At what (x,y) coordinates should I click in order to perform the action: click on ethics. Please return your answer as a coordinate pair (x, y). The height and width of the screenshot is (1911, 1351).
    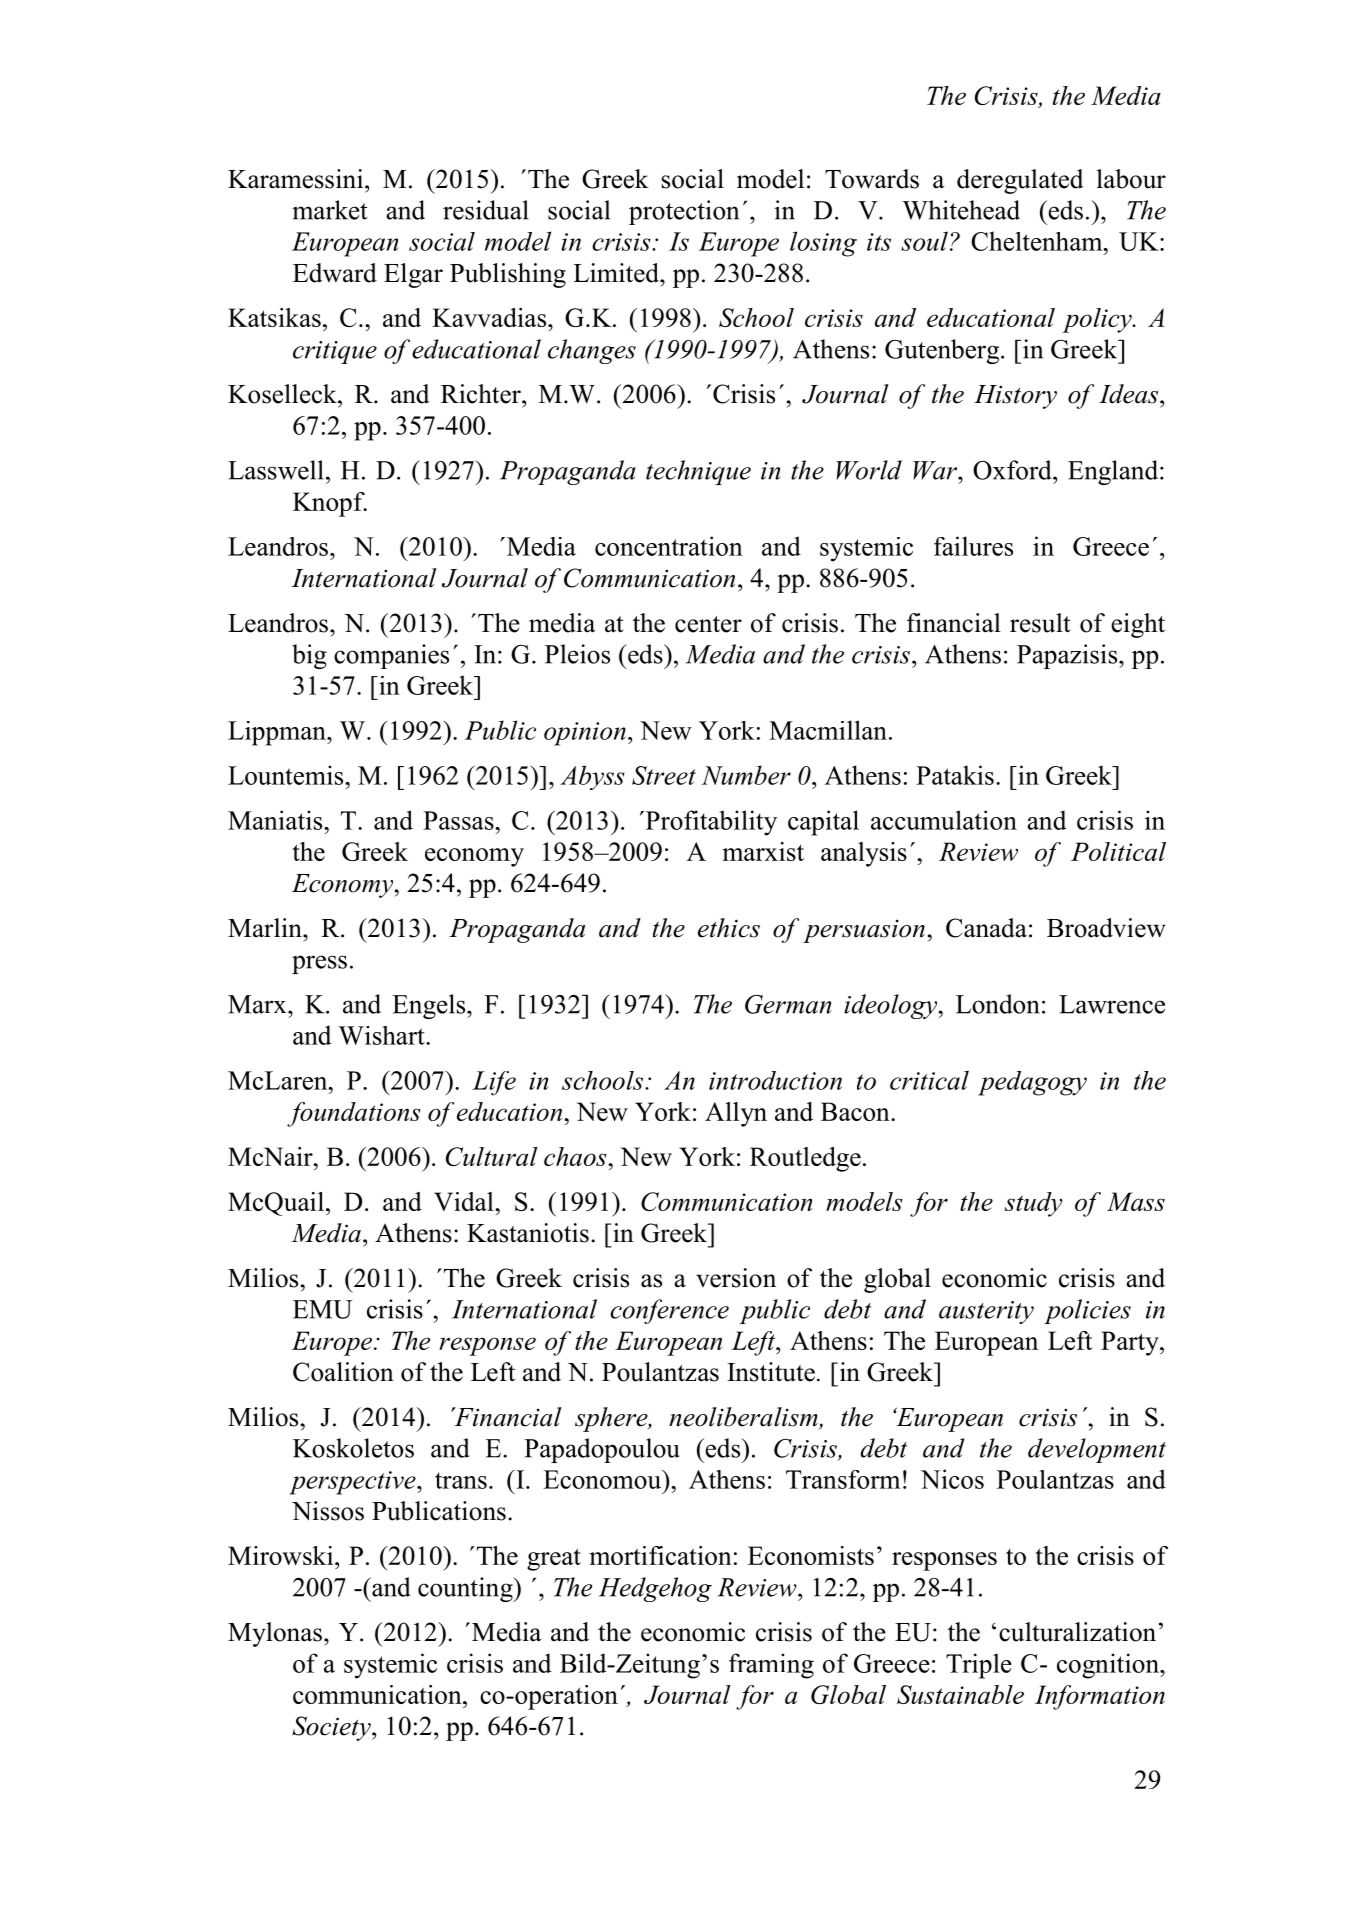
    Looking at the image, I should click on (729, 928).
